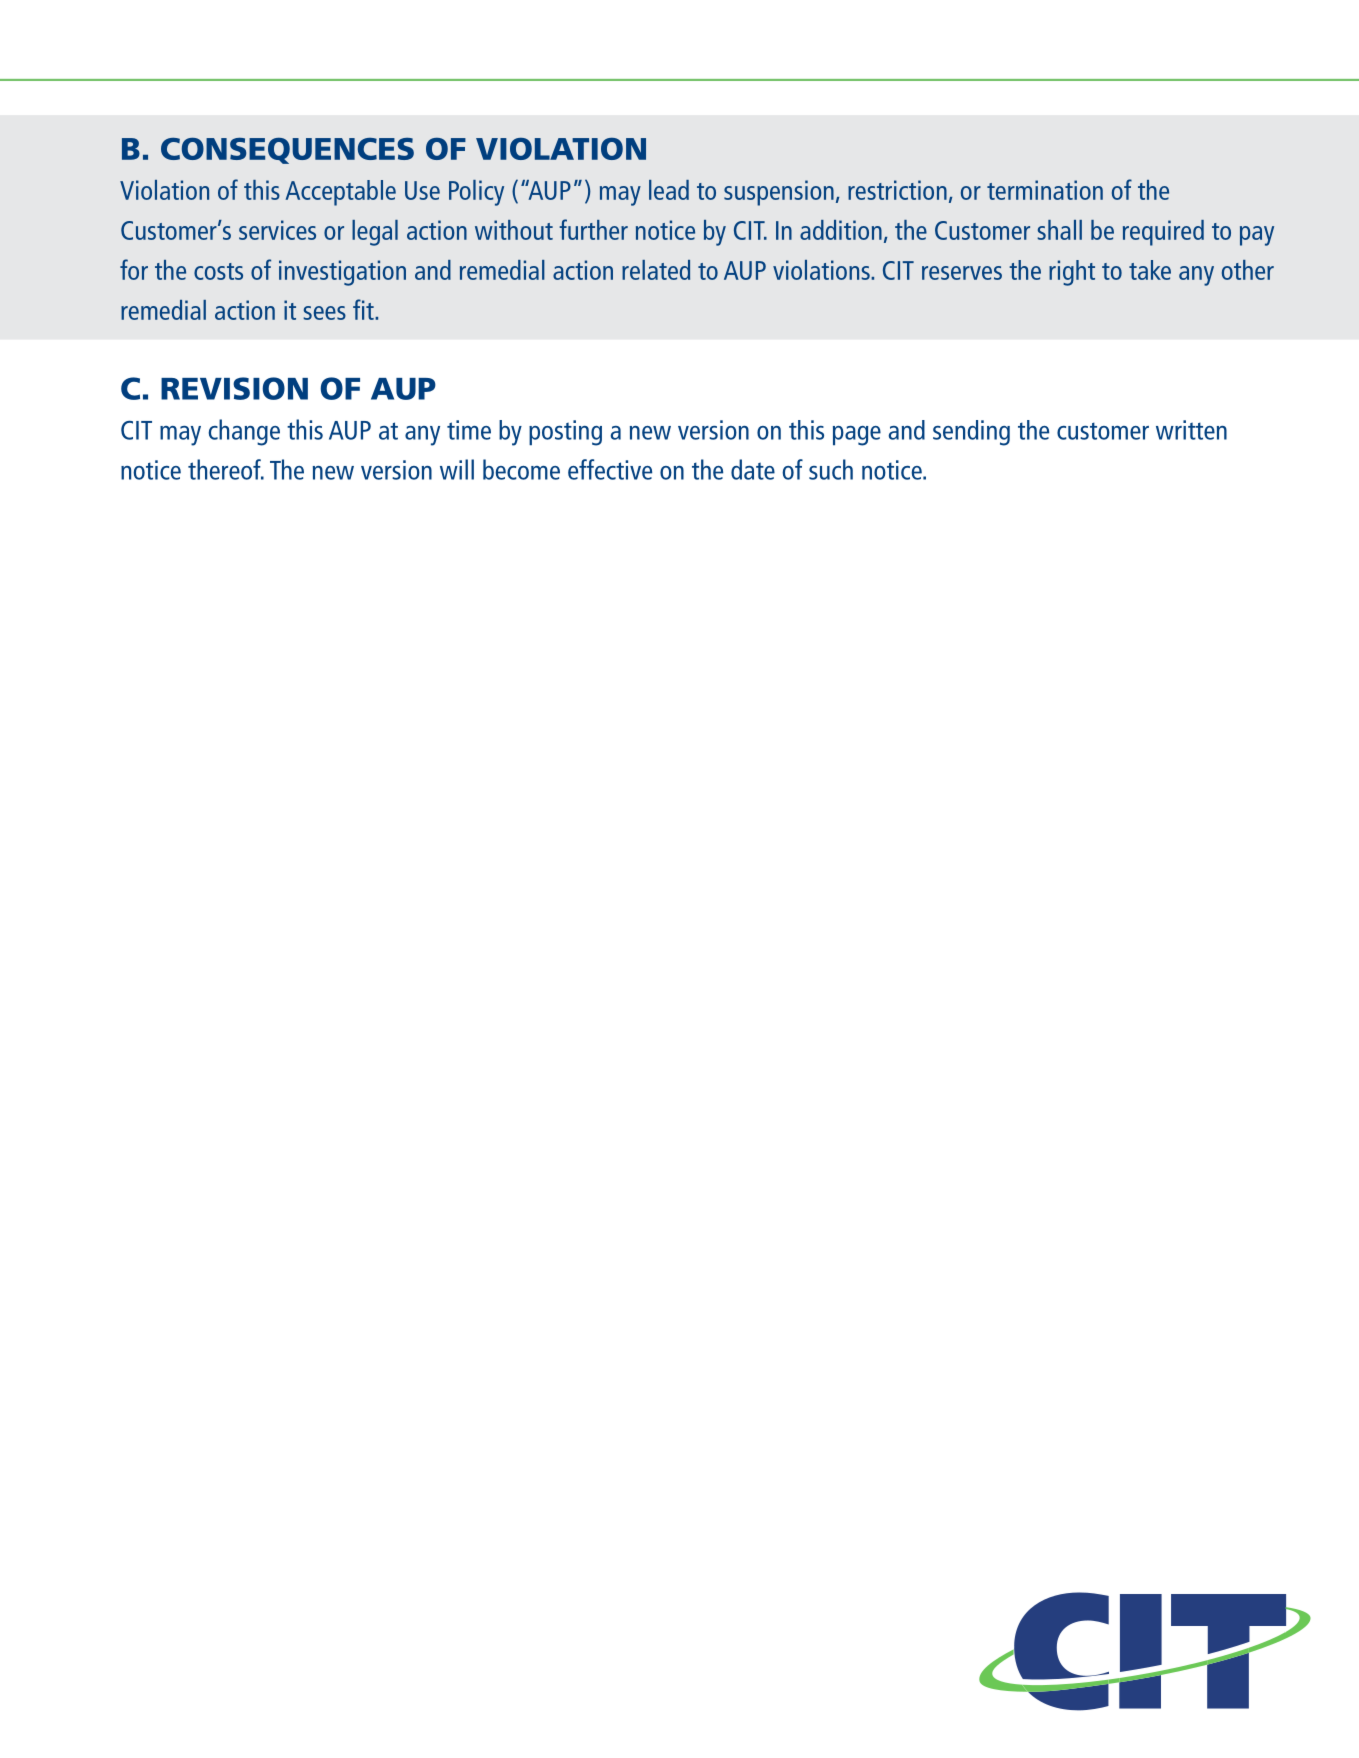  What do you see at coordinates (287, 150) in the screenshot?
I see `CONSEQUENCES` at bounding box center [287, 150].
